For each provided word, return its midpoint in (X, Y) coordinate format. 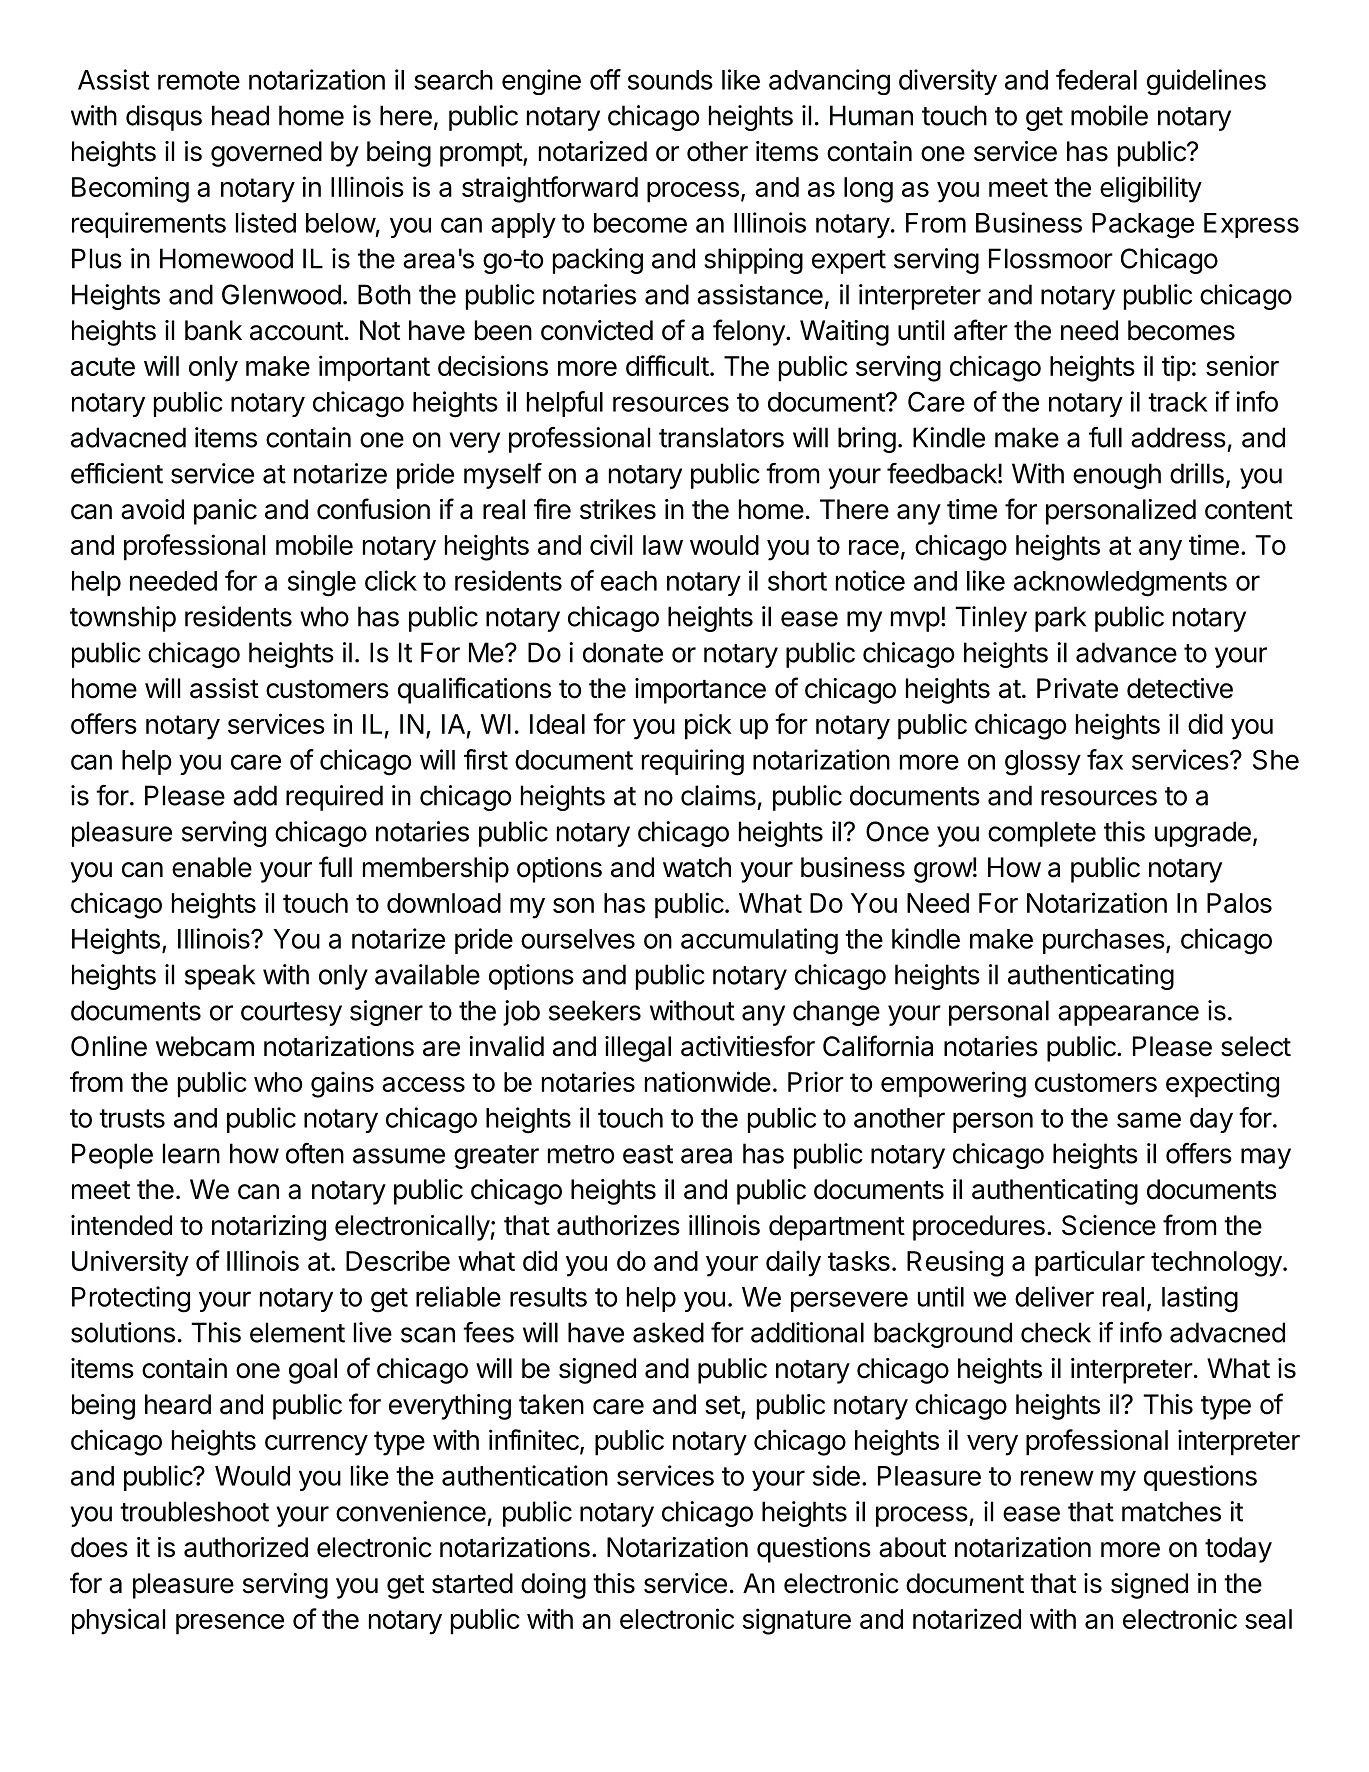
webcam (205, 1046)
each (629, 581)
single (322, 583)
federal (1096, 79)
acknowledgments (1120, 584)
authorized (246, 1547)
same (1149, 1120)
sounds (670, 80)
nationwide (708, 1081)
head (240, 115)
